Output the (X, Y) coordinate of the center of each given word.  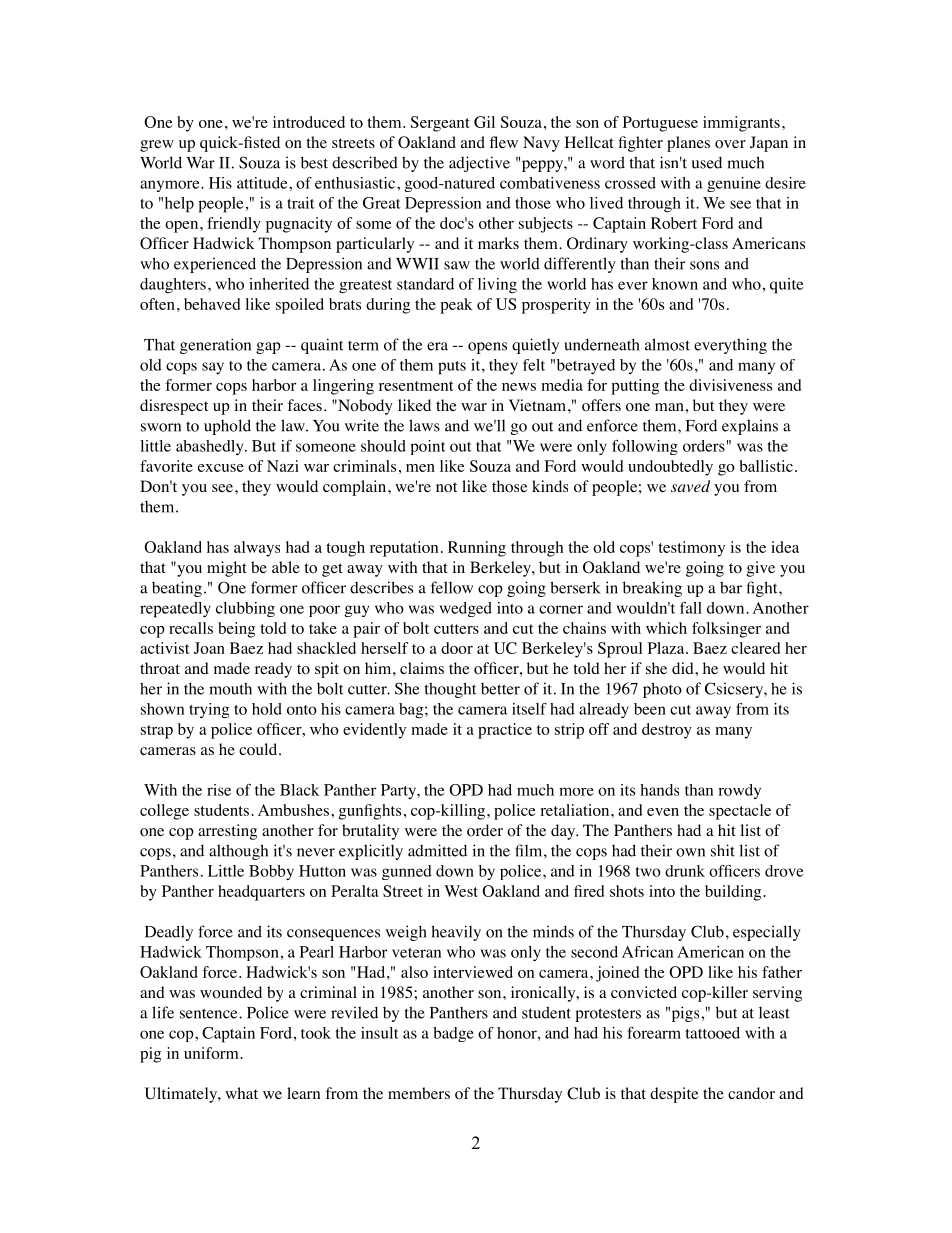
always (257, 549)
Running (477, 549)
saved (690, 486)
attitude (263, 183)
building (734, 893)
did (684, 668)
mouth (230, 688)
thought (451, 690)
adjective (479, 164)
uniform (212, 1053)
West (461, 891)
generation (215, 346)
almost (667, 344)
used (707, 162)
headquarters (261, 893)
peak (456, 306)
